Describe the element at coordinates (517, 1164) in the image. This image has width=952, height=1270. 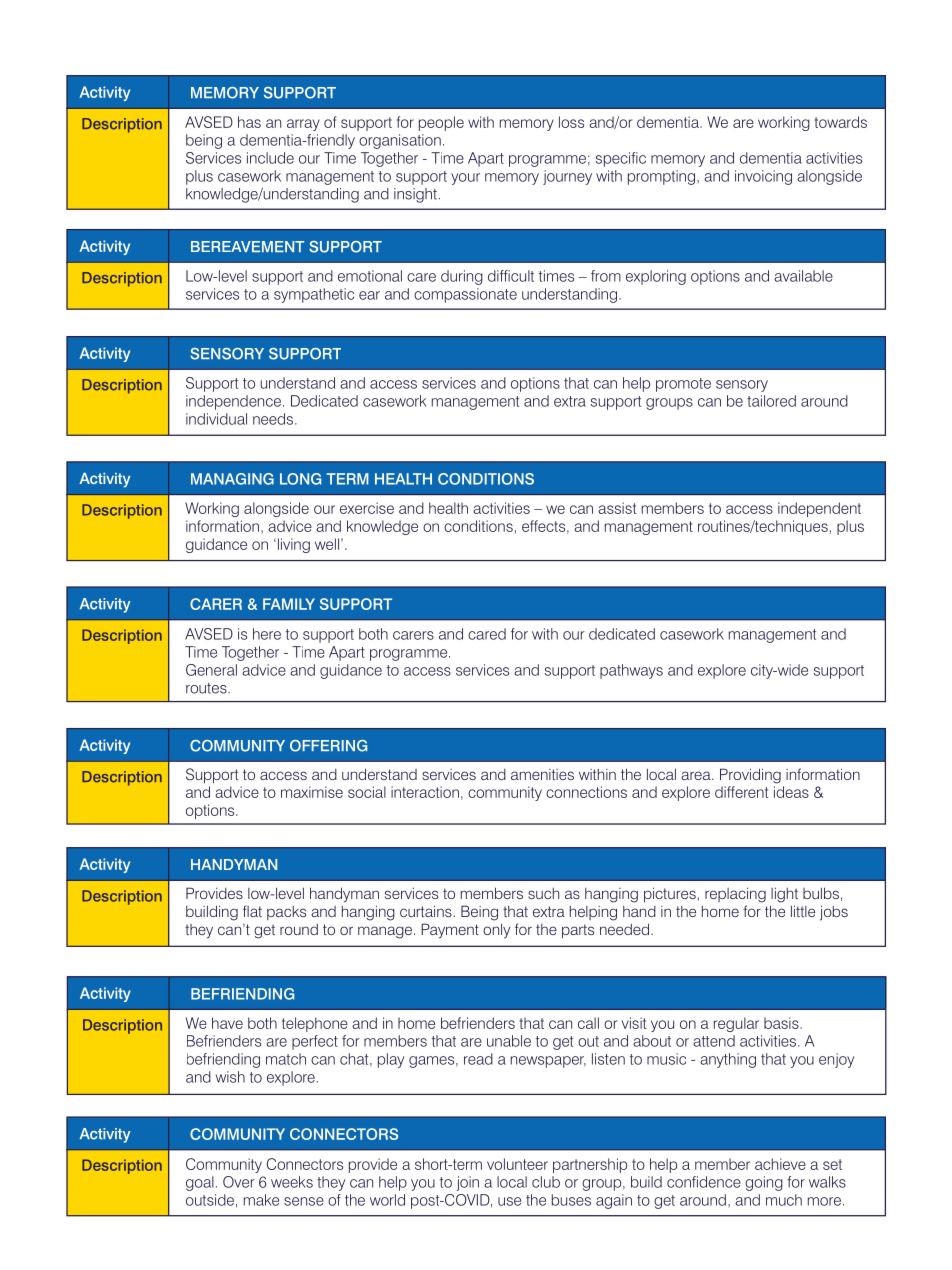
I see `volunteer` at that location.
